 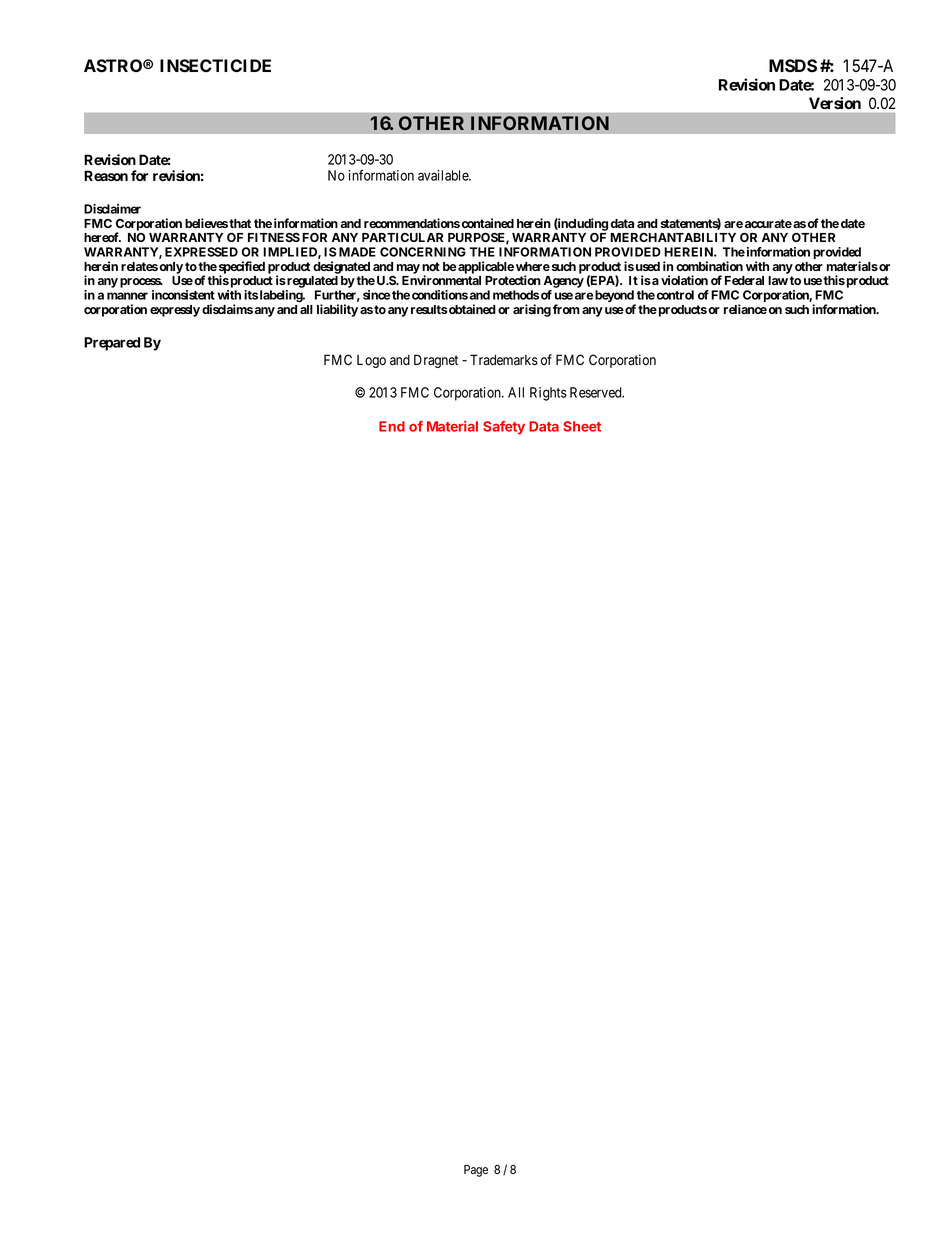 What do you see at coordinates (597, 392) in the page?
I see `Reserved` at bounding box center [597, 392].
